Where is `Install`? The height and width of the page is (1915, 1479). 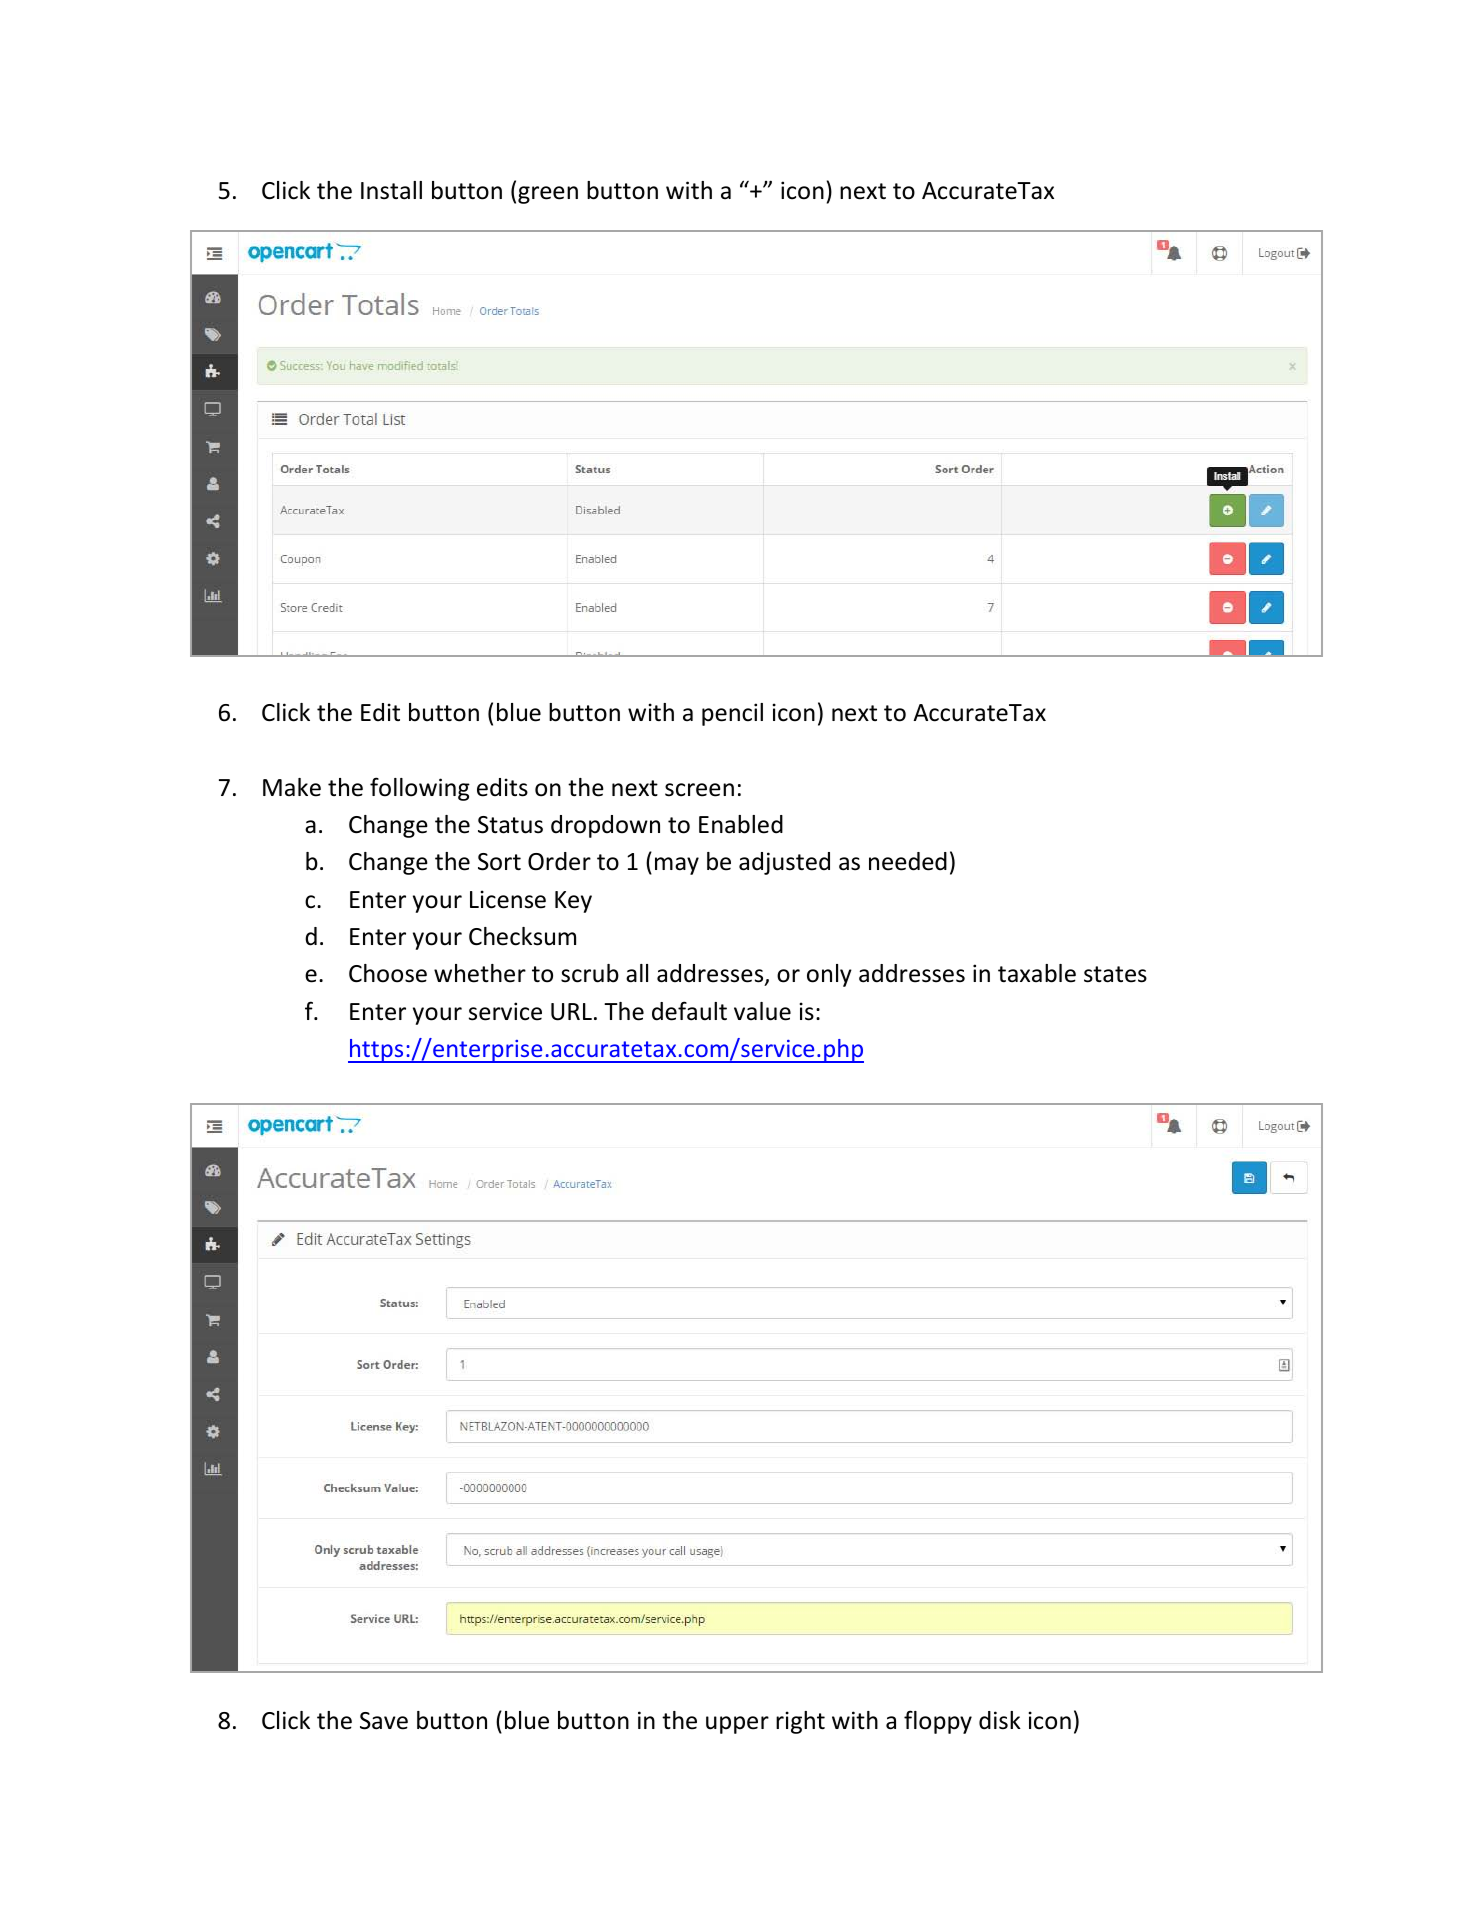
Install is located at coordinates (391, 190).
